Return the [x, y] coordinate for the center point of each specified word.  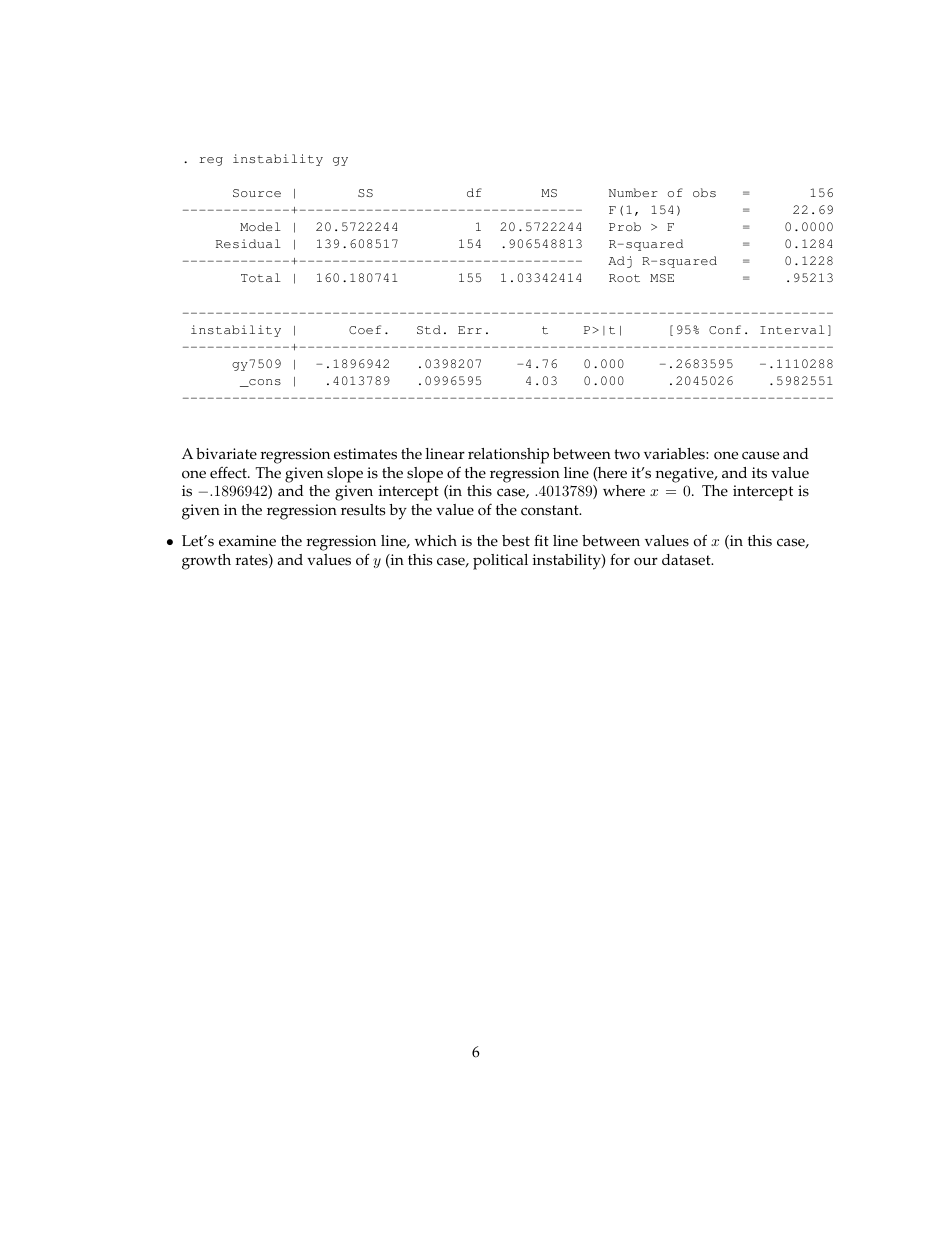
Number [633, 192]
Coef [365, 329]
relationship [508, 456]
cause [760, 455]
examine [247, 541]
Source [257, 193]
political [500, 562]
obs [704, 192]
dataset [687, 560]
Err [470, 330]
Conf [725, 329]
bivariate [226, 454]
